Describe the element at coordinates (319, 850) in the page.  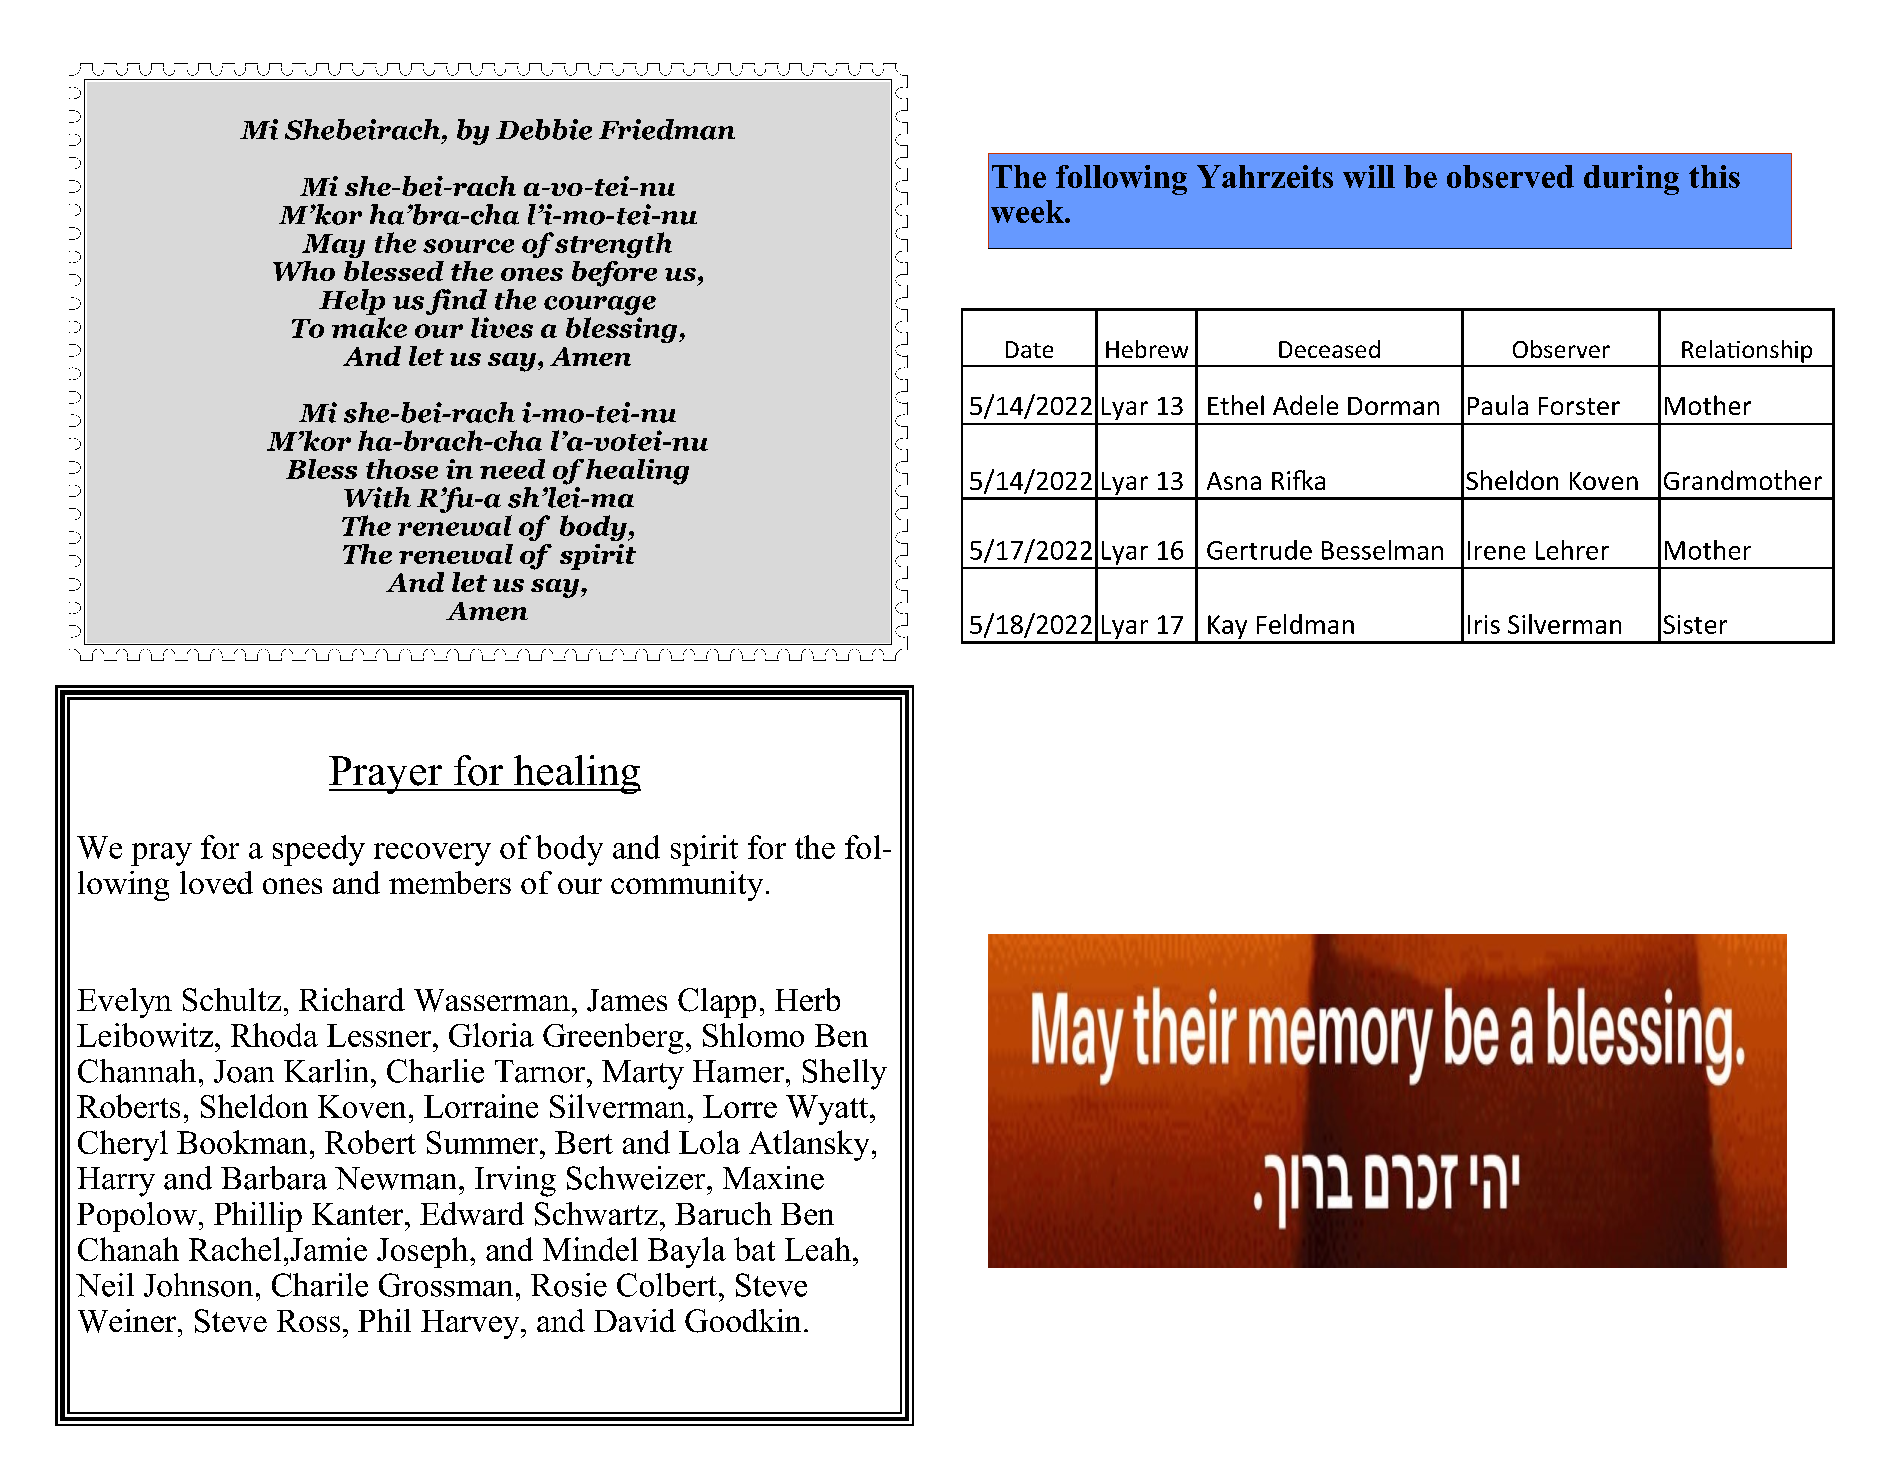
I see `speedy` at that location.
